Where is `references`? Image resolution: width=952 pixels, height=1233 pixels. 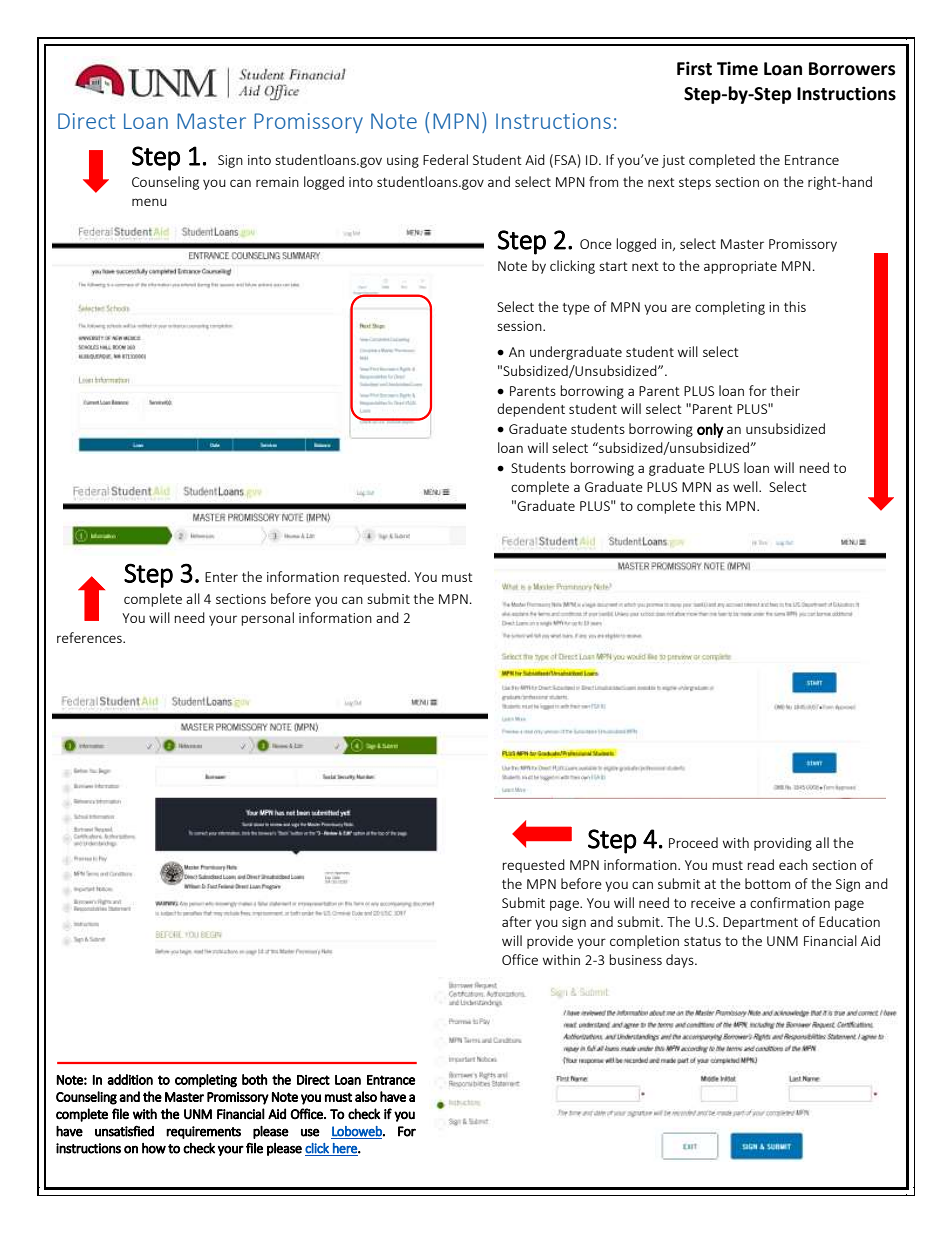 references is located at coordinates (90, 637).
